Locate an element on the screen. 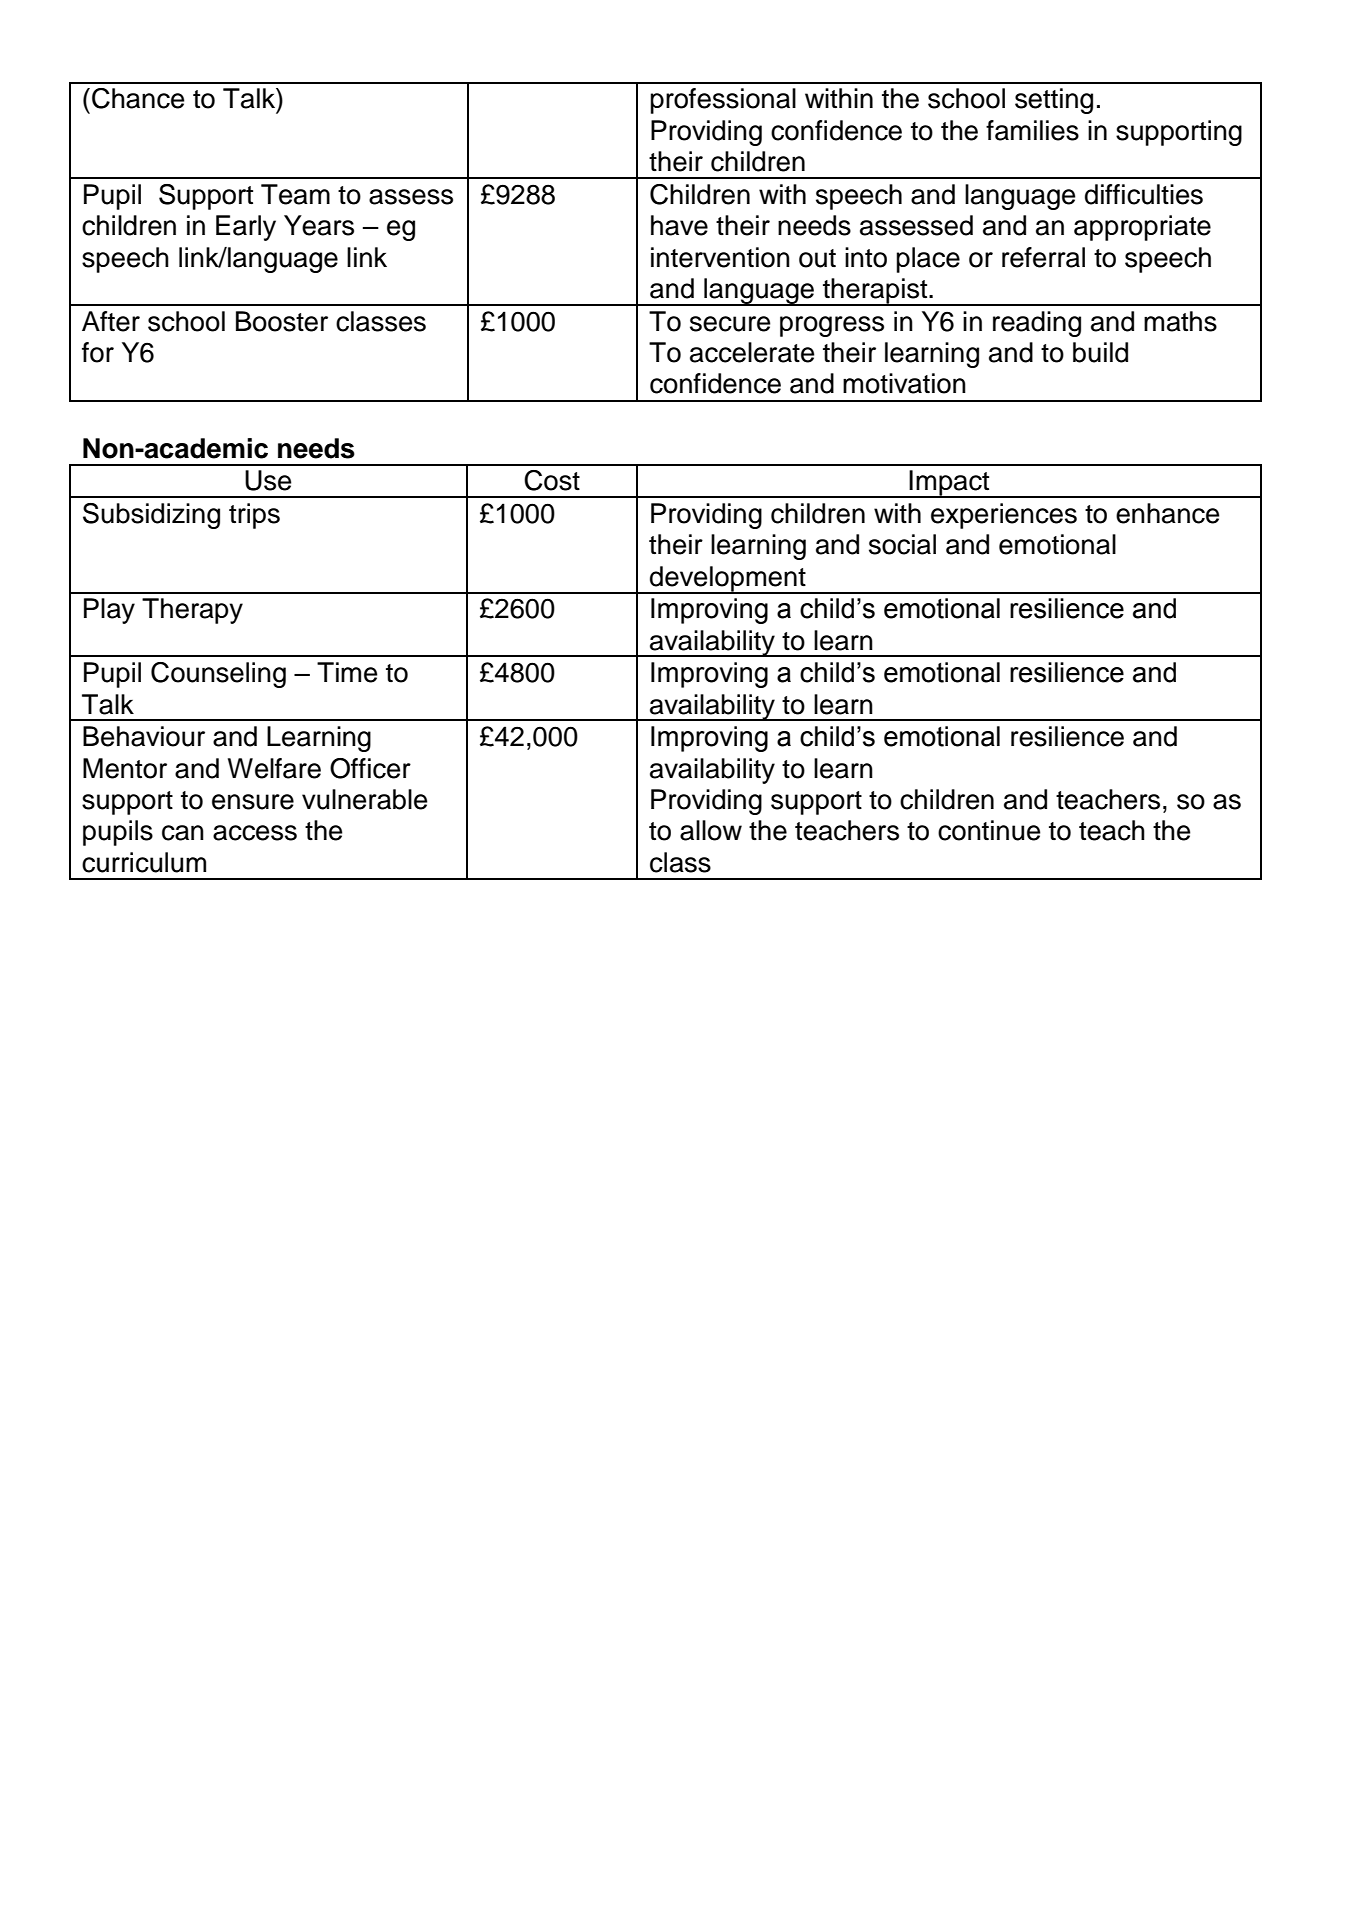 Image resolution: width=1356 pixels, height=1918 pixels. continue is located at coordinates (989, 830).
